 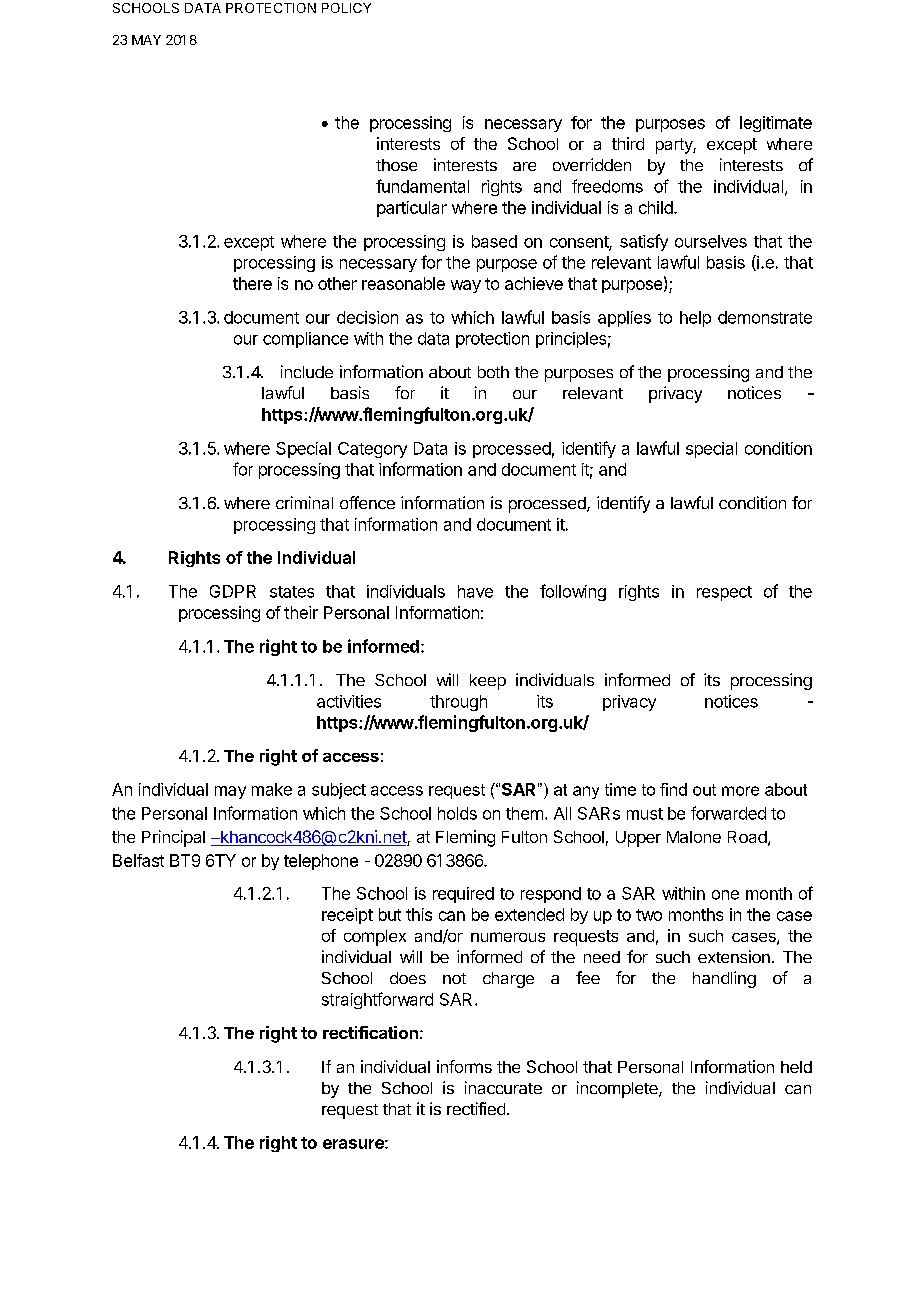 I want to click on GDPR, so click(x=233, y=591).
